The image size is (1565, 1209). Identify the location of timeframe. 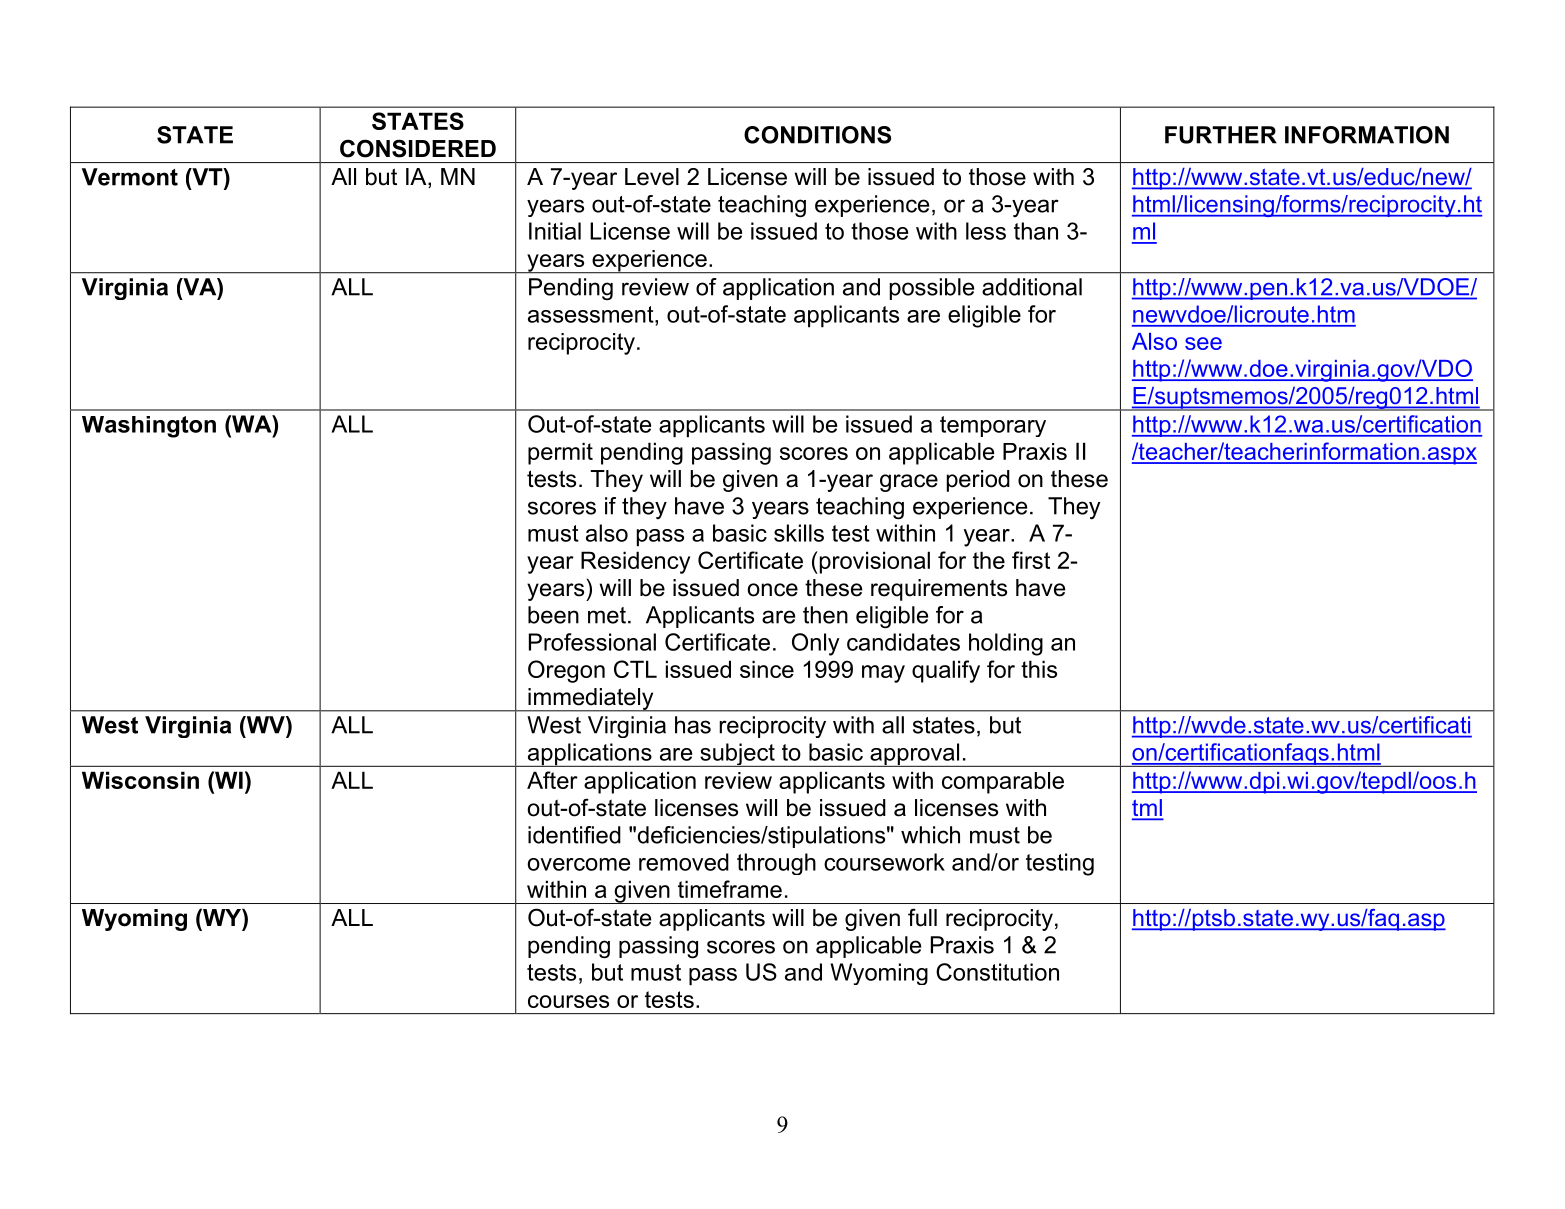
(730, 889).
